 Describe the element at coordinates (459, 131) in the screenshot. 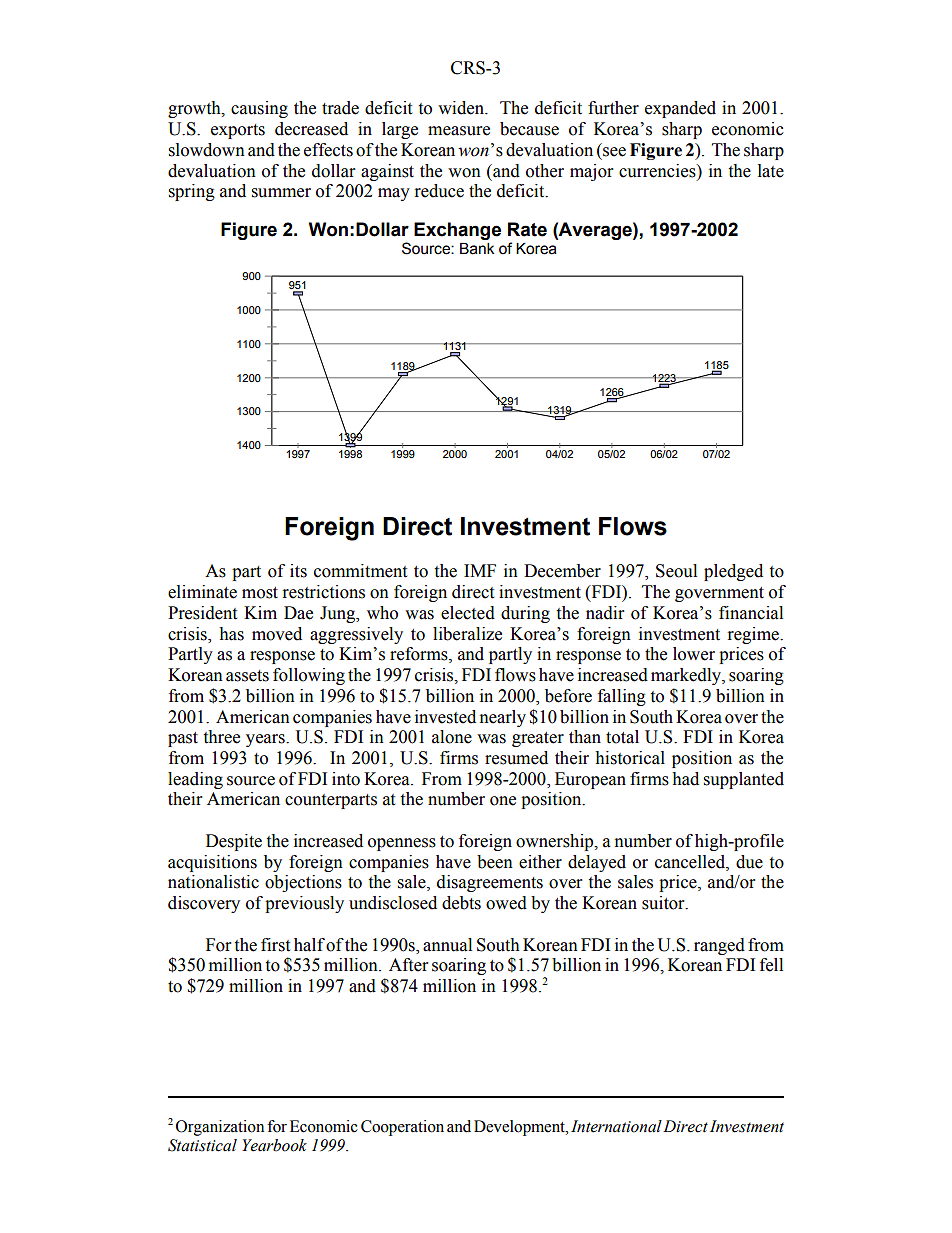

I see `measure` at that location.
